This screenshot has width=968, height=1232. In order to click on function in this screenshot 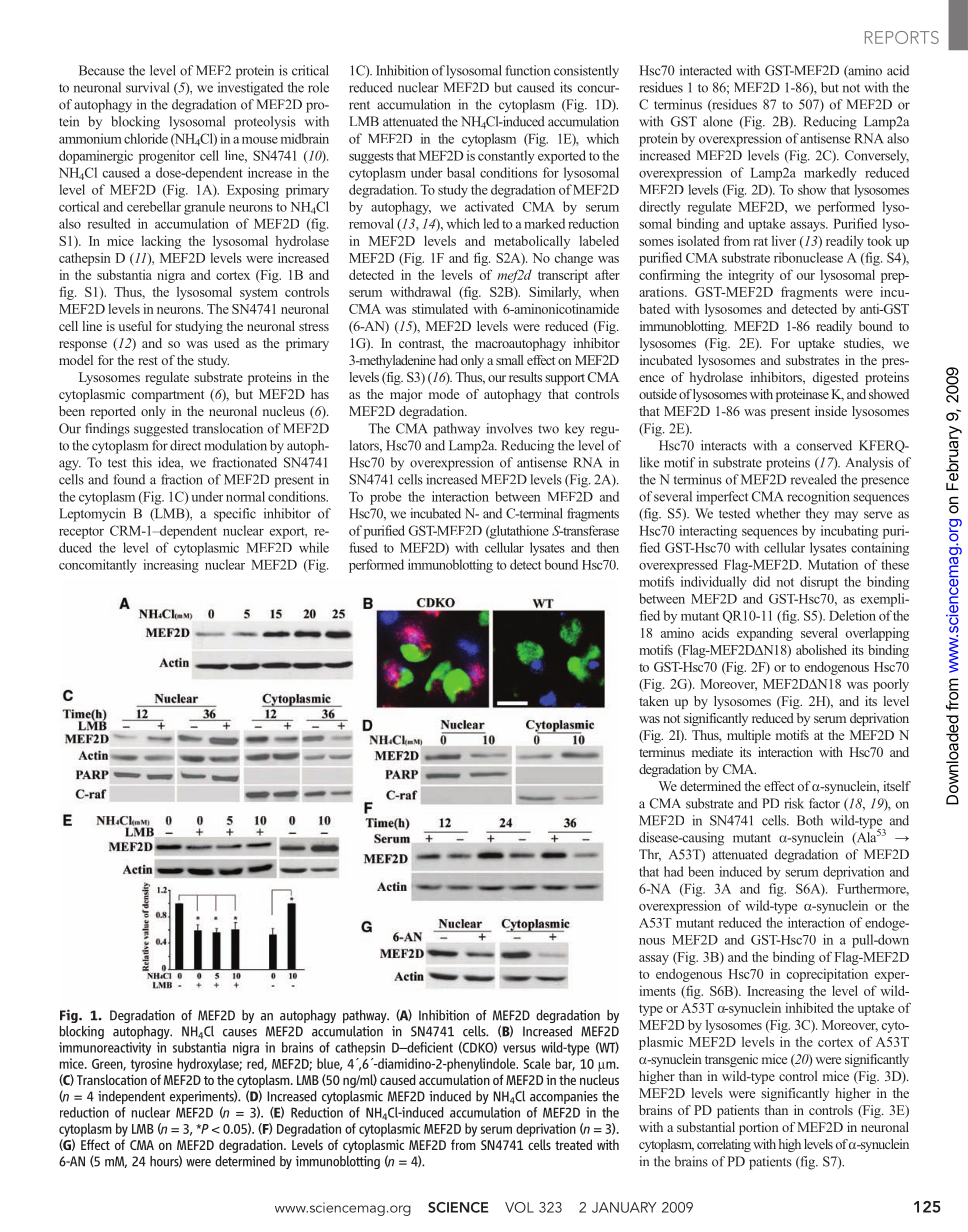, I will do `click(528, 70)`.
